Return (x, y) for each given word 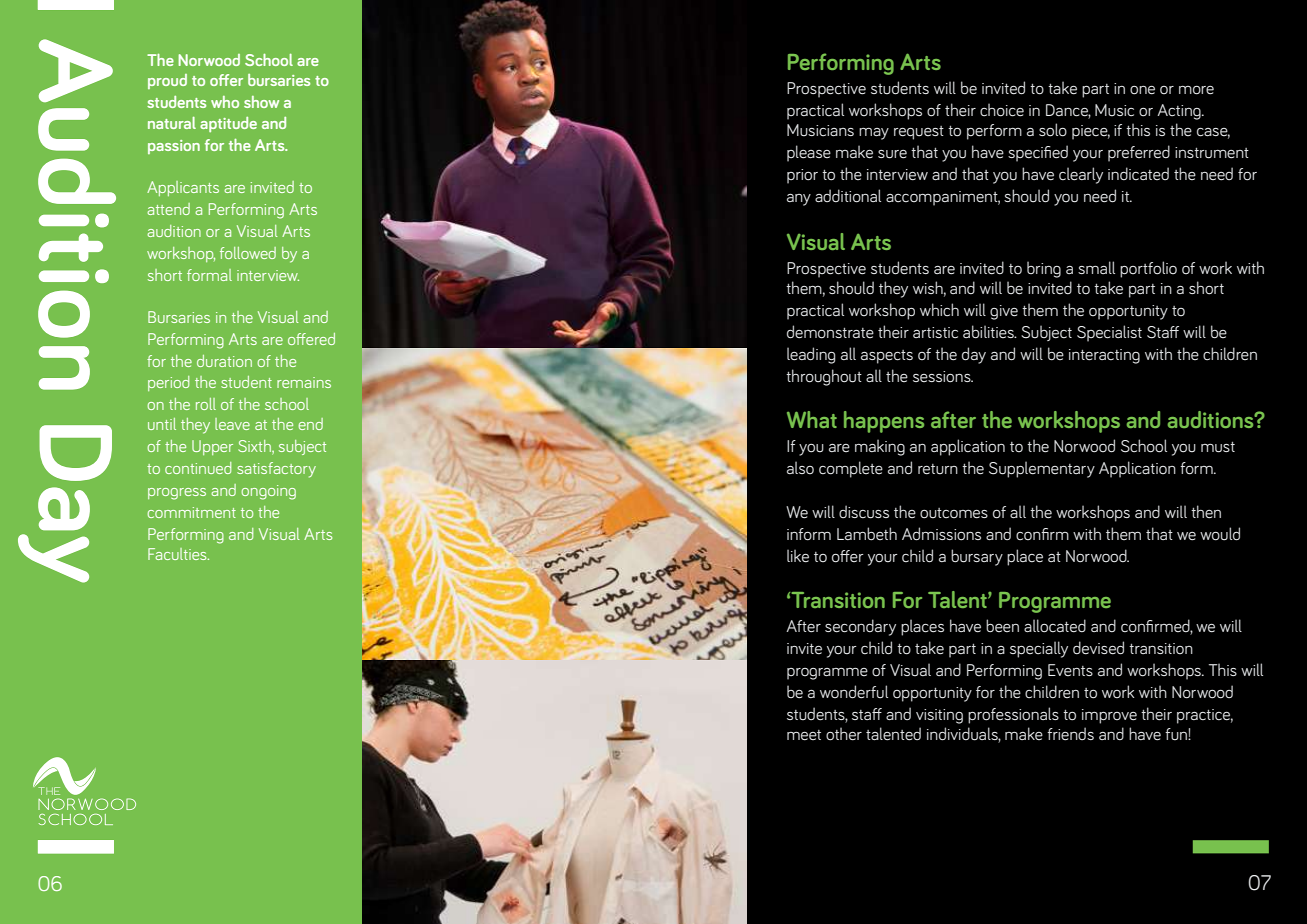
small (1096, 267)
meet (804, 735)
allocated (1055, 626)
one (1142, 90)
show (261, 102)
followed (248, 253)
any (799, 200)
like (798, 556)
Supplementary (1042, 469)
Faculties (178, 554)
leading (811, 355)
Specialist (1109, 333)
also (800, 467)
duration (224, 361)
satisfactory (276, 470)
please (809, 153)
